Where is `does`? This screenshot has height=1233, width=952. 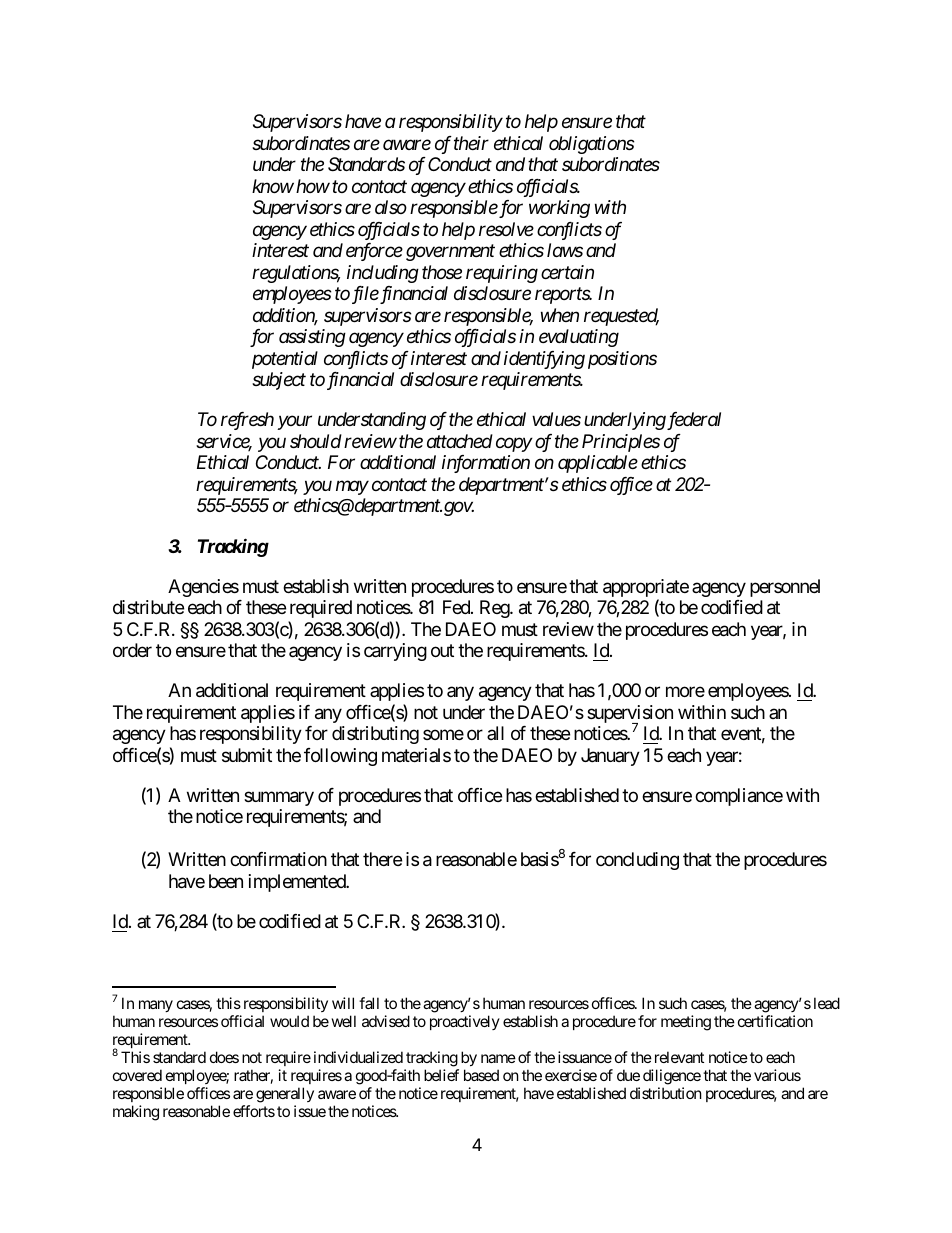
does is located at coordinates (224, 1057).
